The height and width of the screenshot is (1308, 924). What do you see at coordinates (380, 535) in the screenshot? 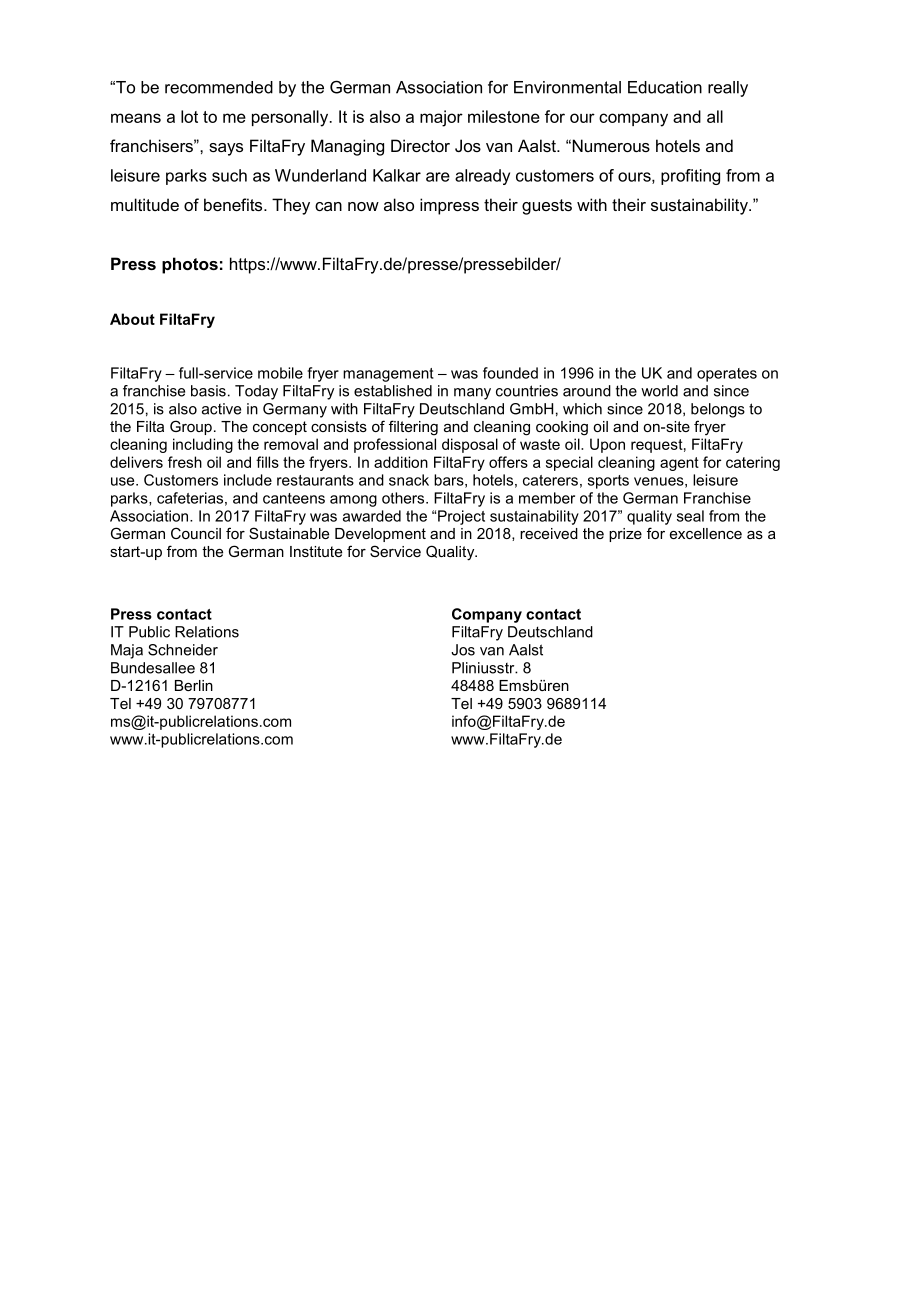
I see `Development` at bounding box center [380, 535].
